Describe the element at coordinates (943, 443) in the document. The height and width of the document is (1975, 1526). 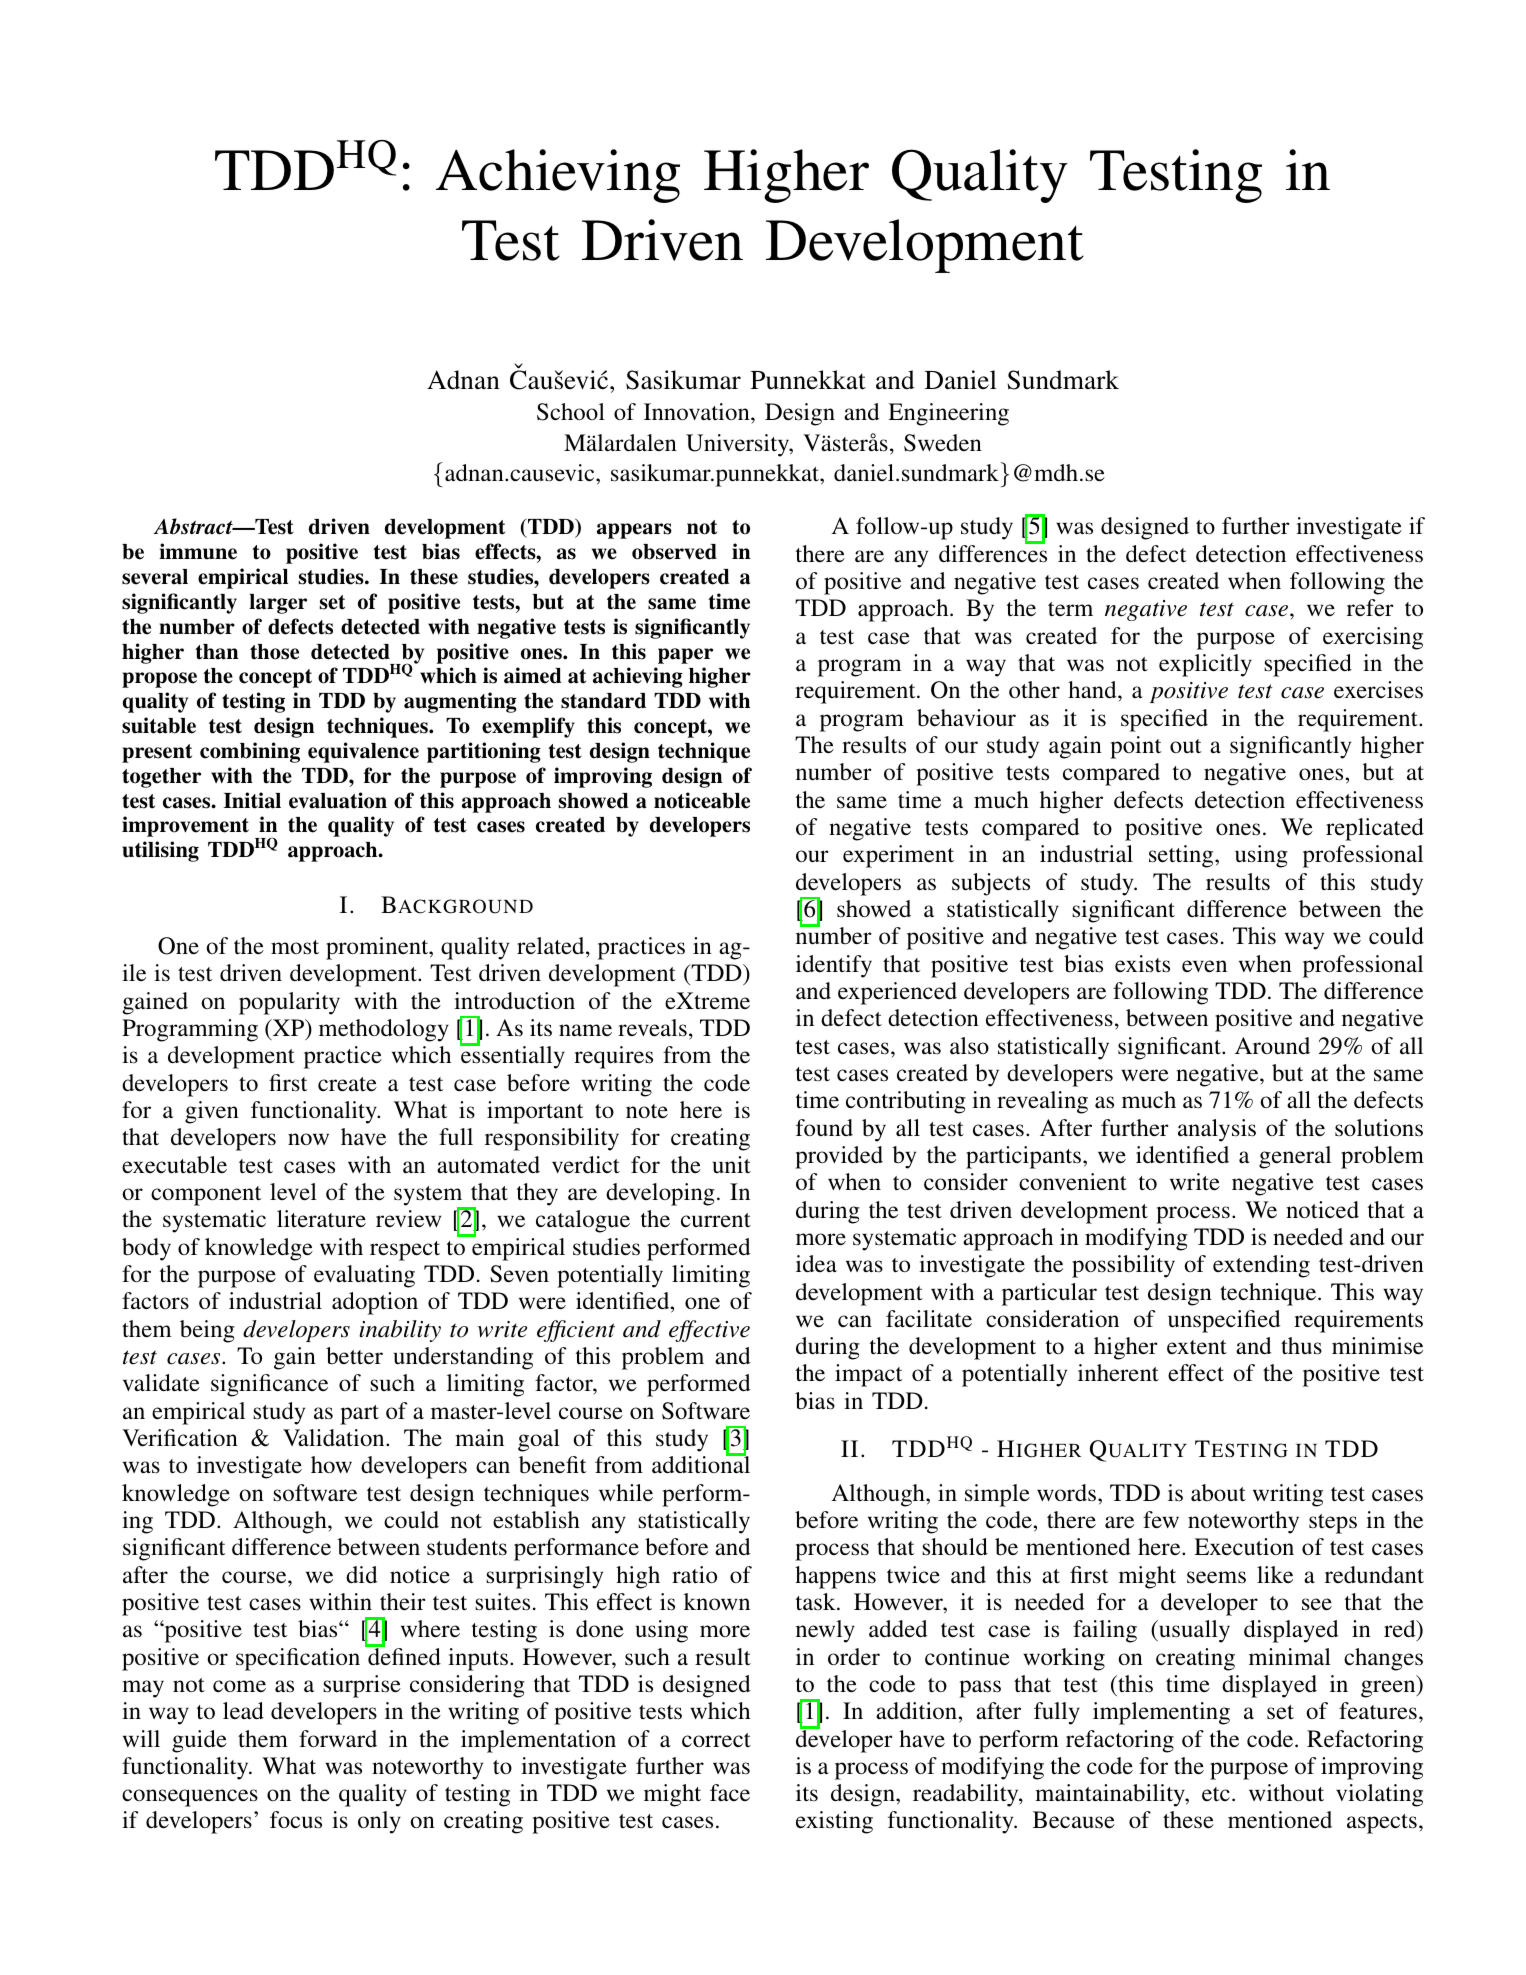
I see `Sweden` at that location.
